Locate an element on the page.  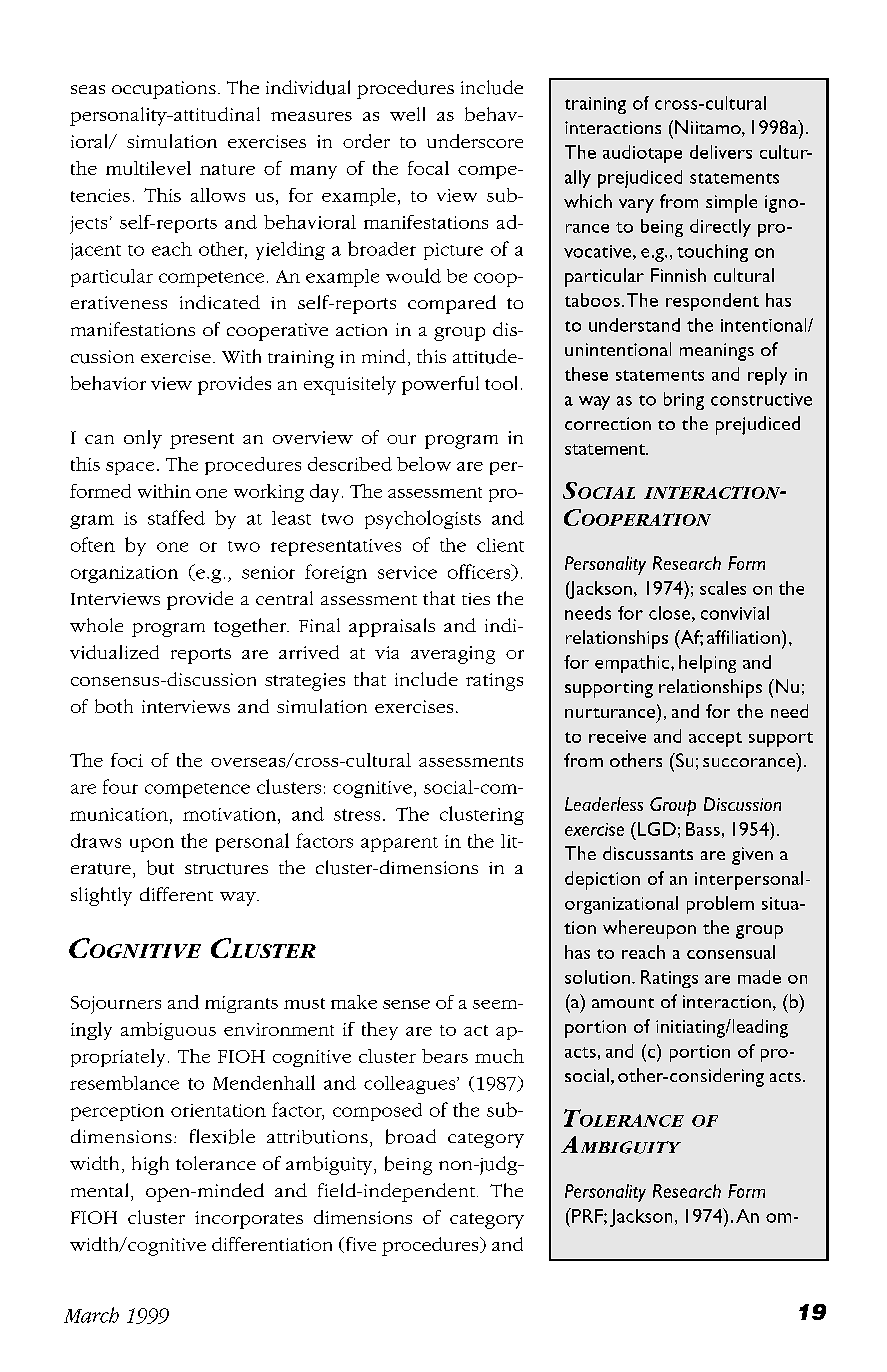
structures is located at coordinates (226, 869).
